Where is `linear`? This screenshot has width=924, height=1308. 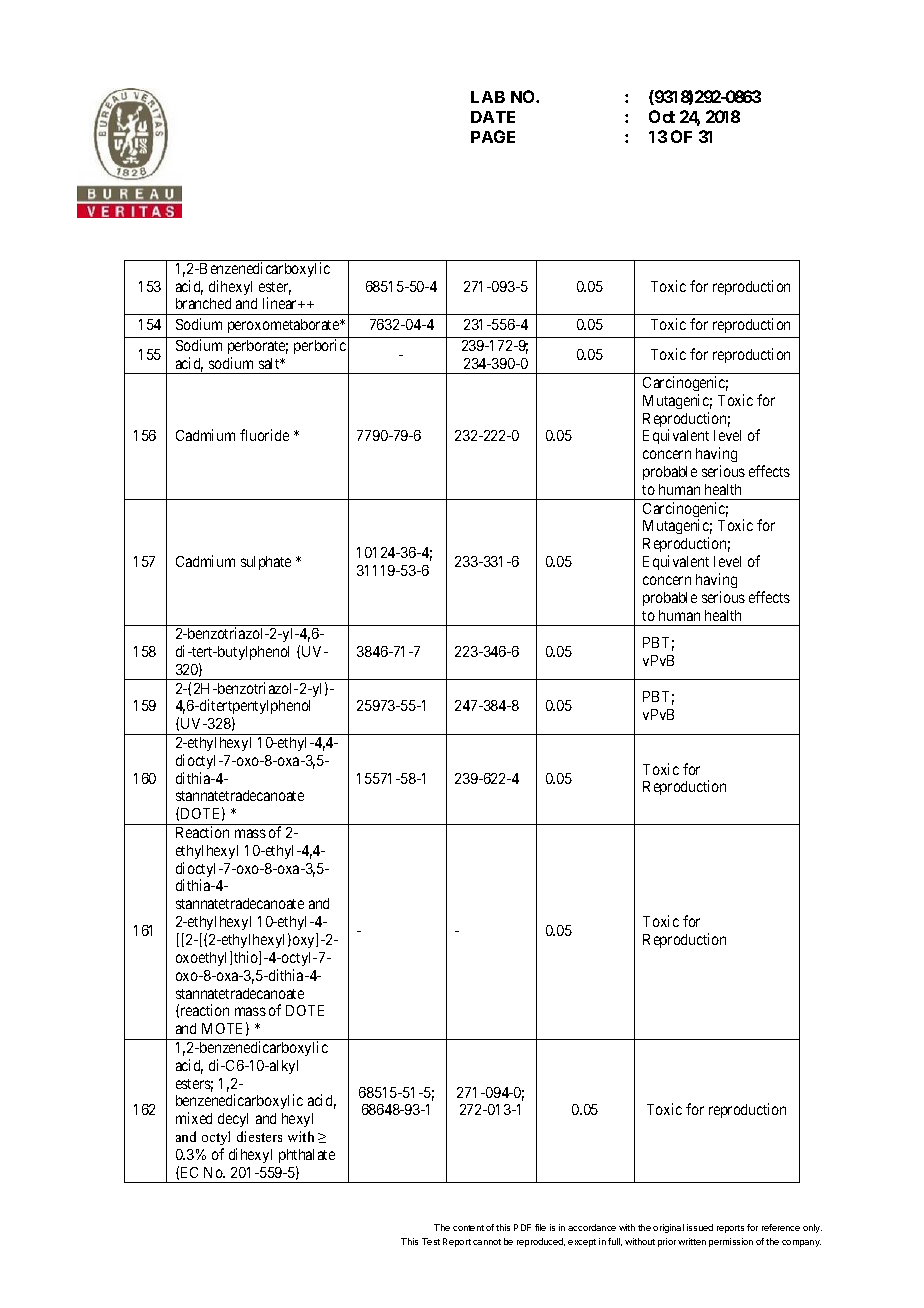 linear is located at coordinates (281, 303).
